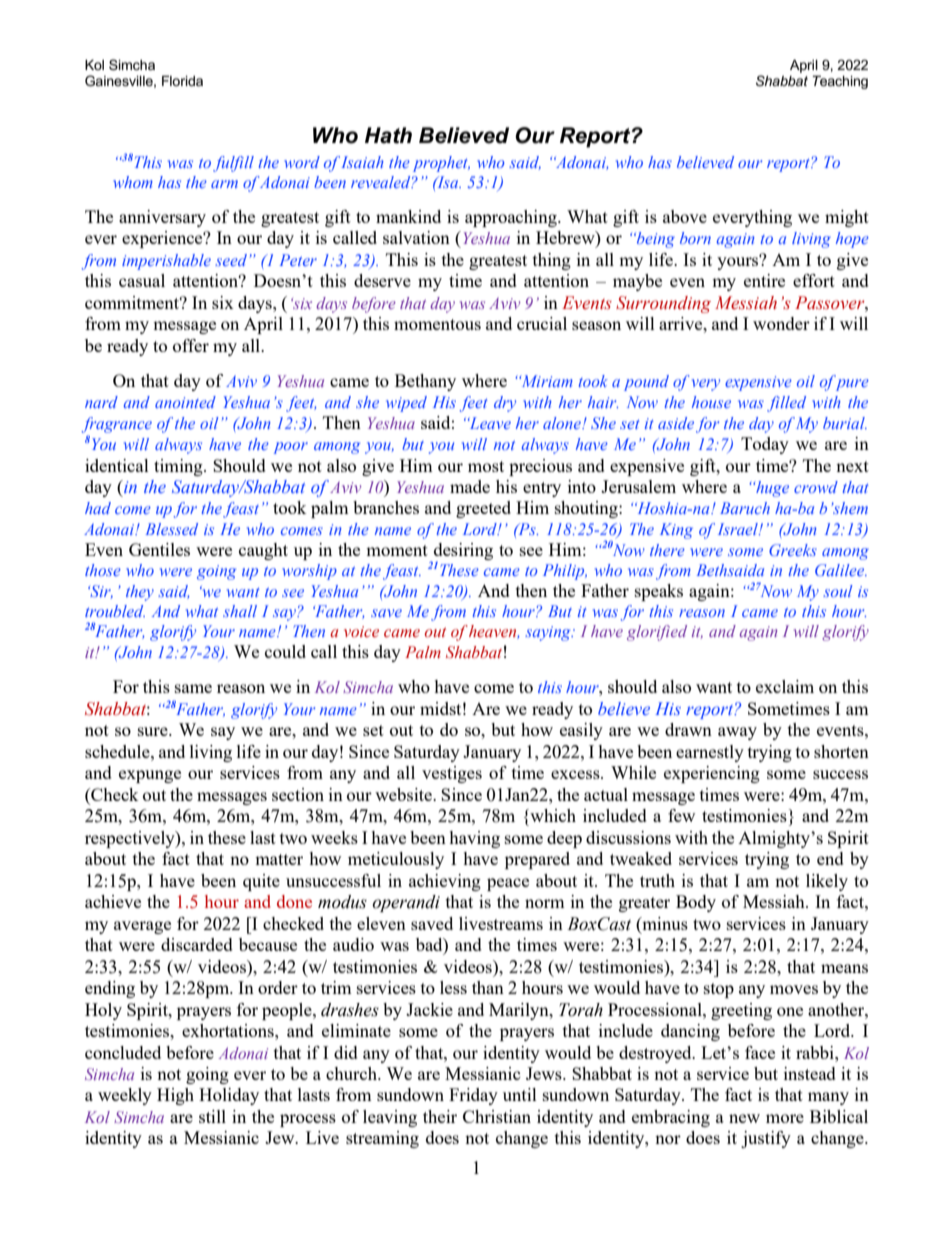 This page has height=1233, width=952. I want to click on prophet, so click(441, 164).
